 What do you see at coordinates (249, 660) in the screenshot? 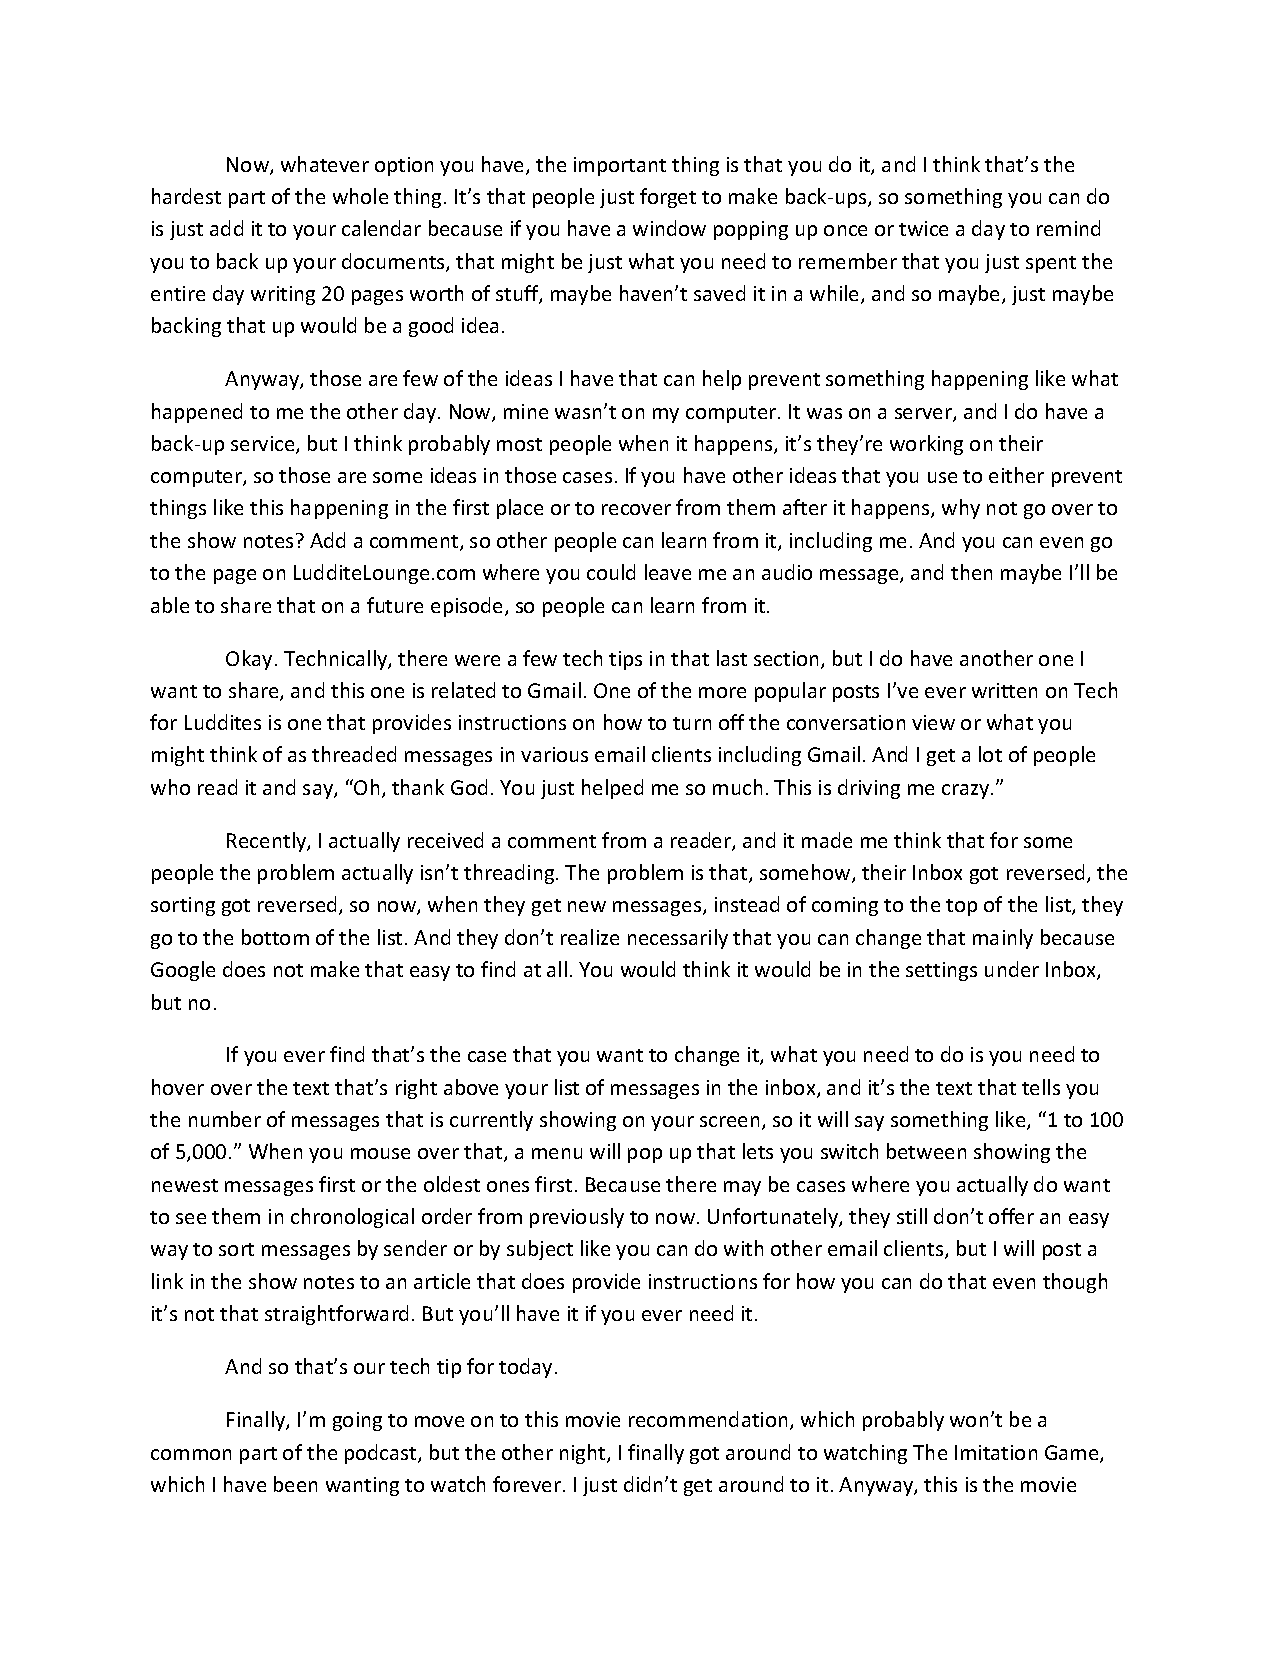
I see `Okay` at bounding box center [249, 660].
